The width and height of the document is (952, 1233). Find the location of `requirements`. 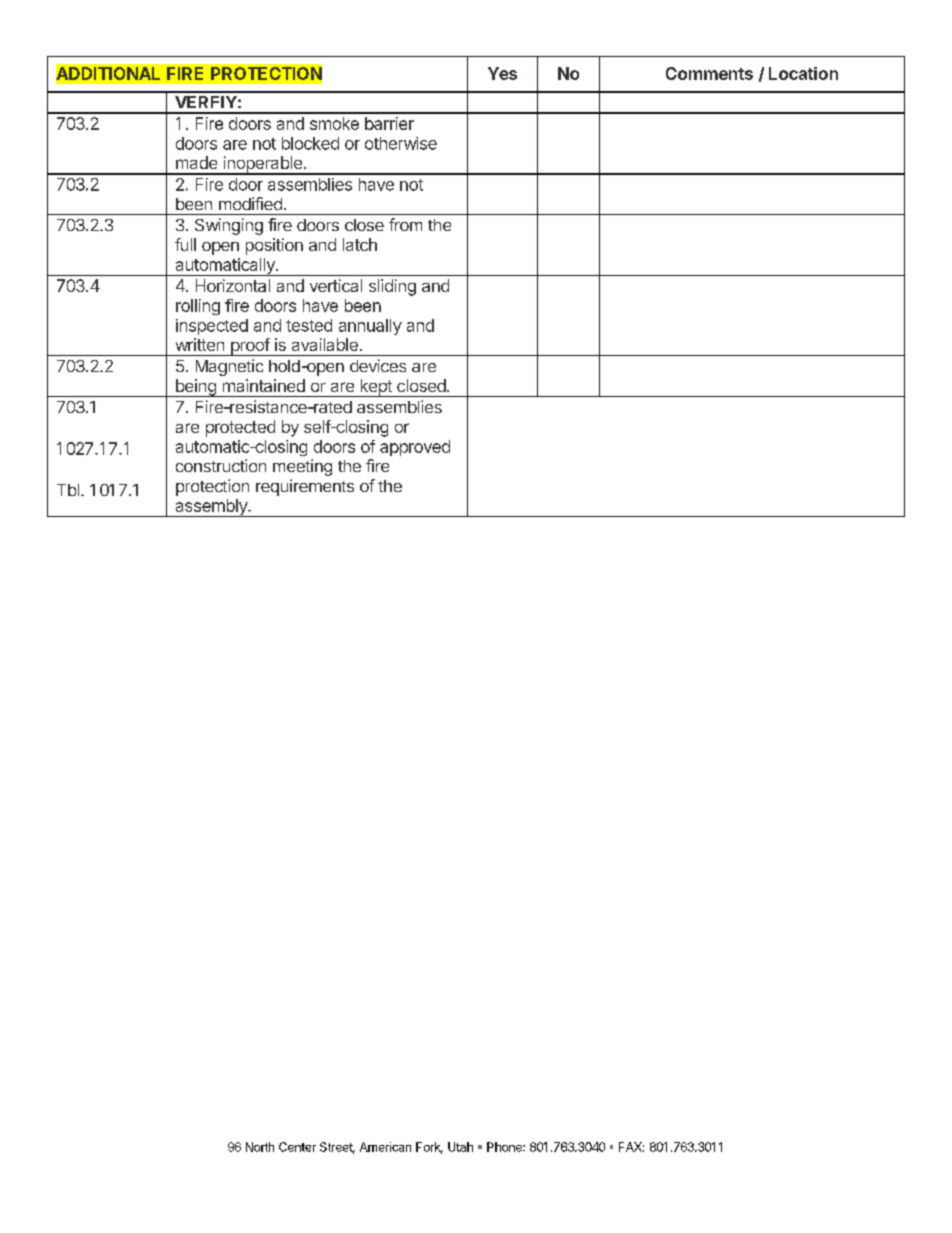

requirements is located at coordinates (305, 487).
